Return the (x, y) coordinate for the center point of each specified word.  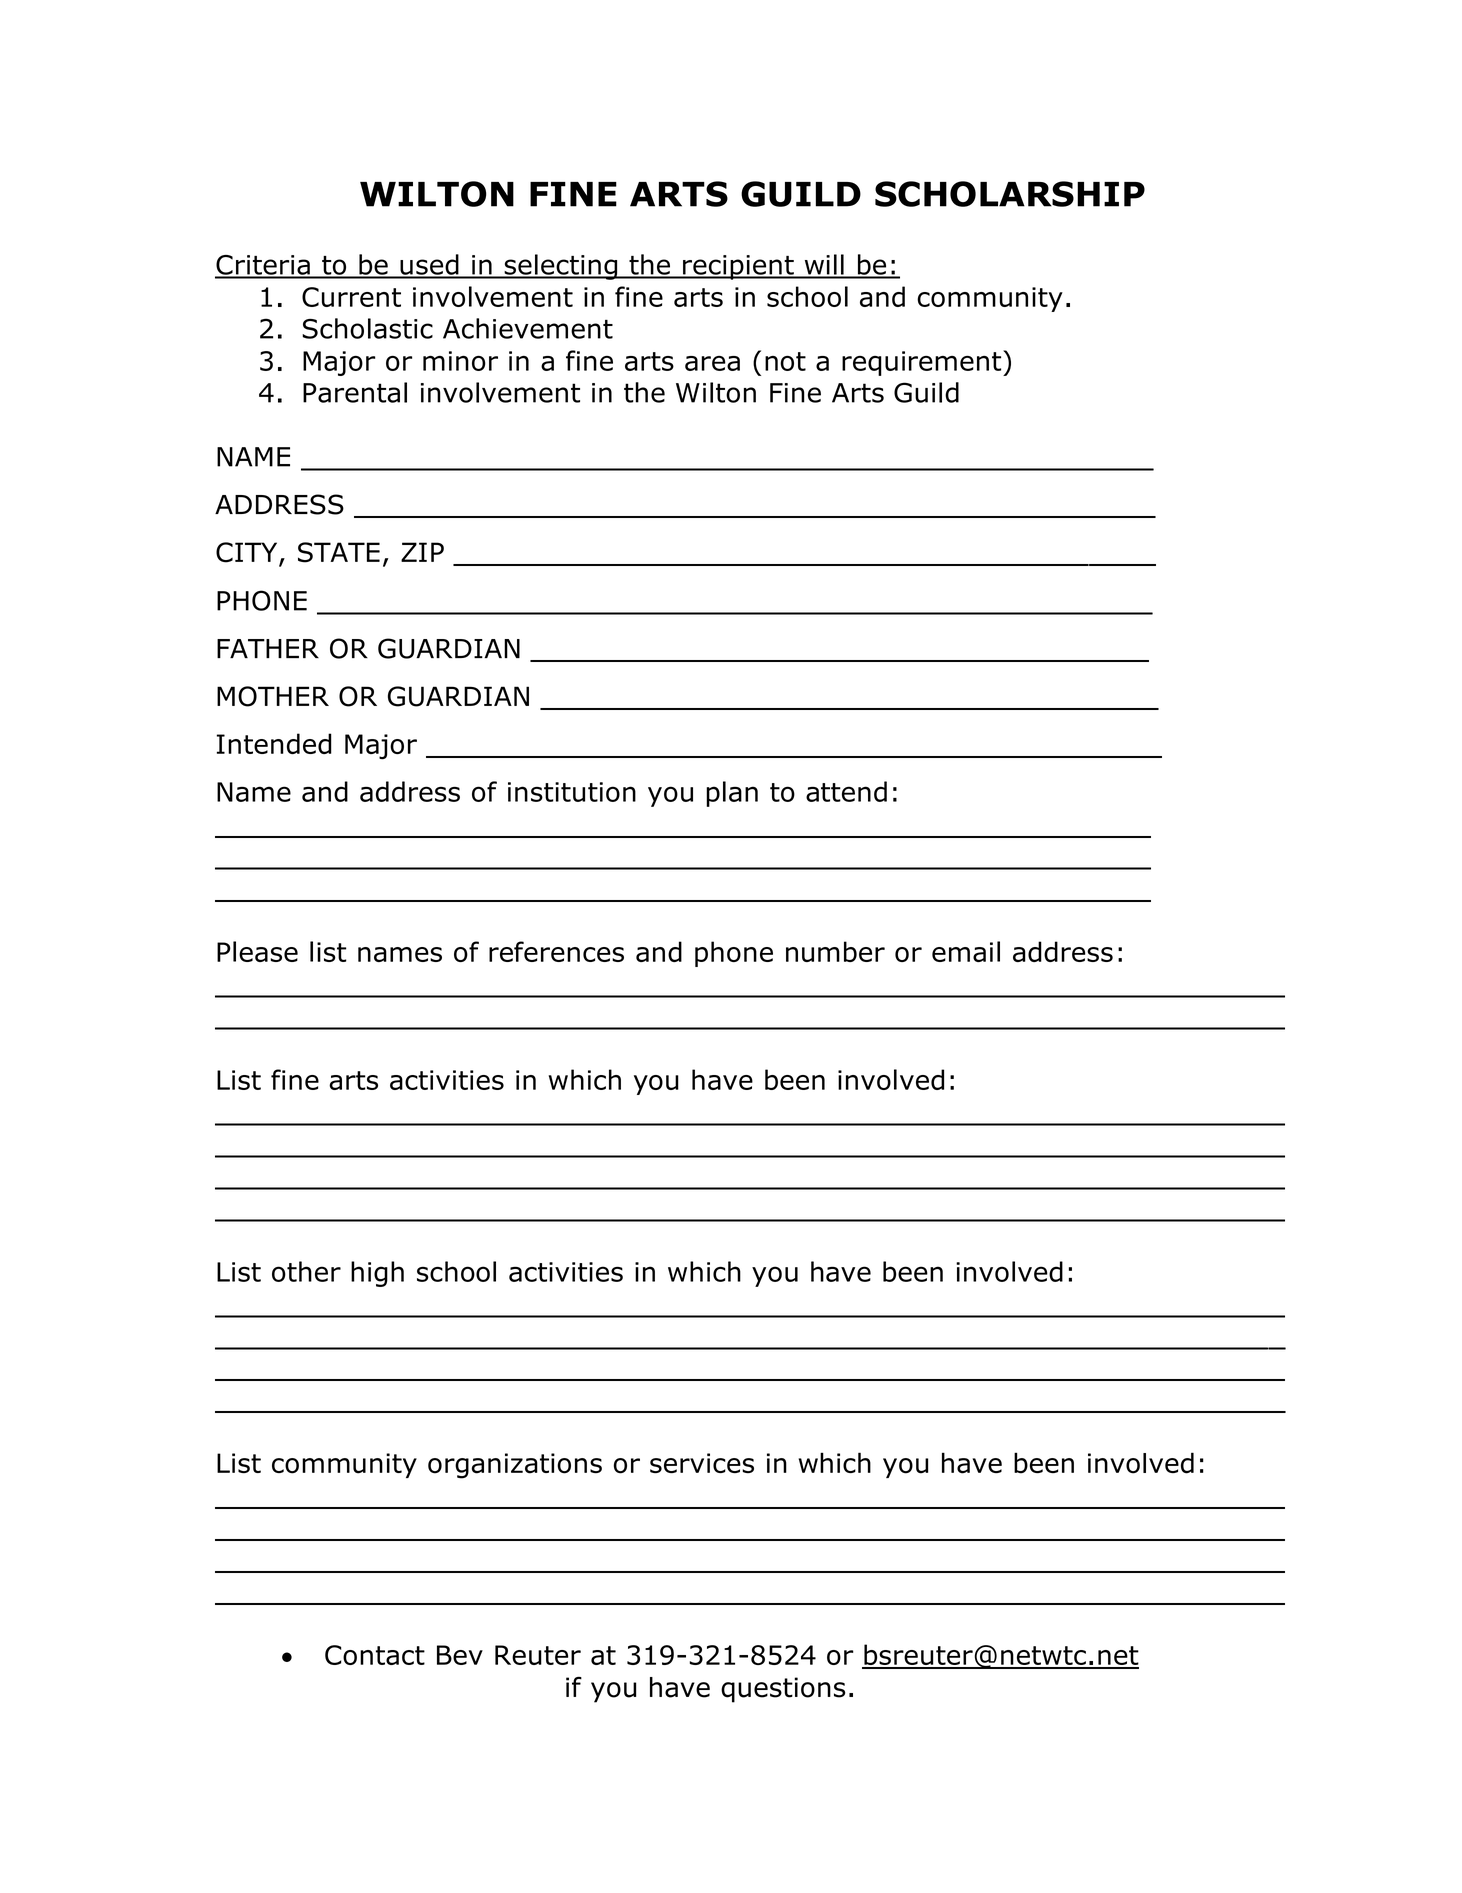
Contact (375, 1655)
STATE (339, 552)
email (966, 951)
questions (783, 1690)
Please (257, 951)
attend (846, 791)
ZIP (422, 552)
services (702, 1463)
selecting (561, 267)
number (835, 951)
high (377, 1274)
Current (351, 297)
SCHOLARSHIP (1010, 194)
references (556, 951)
